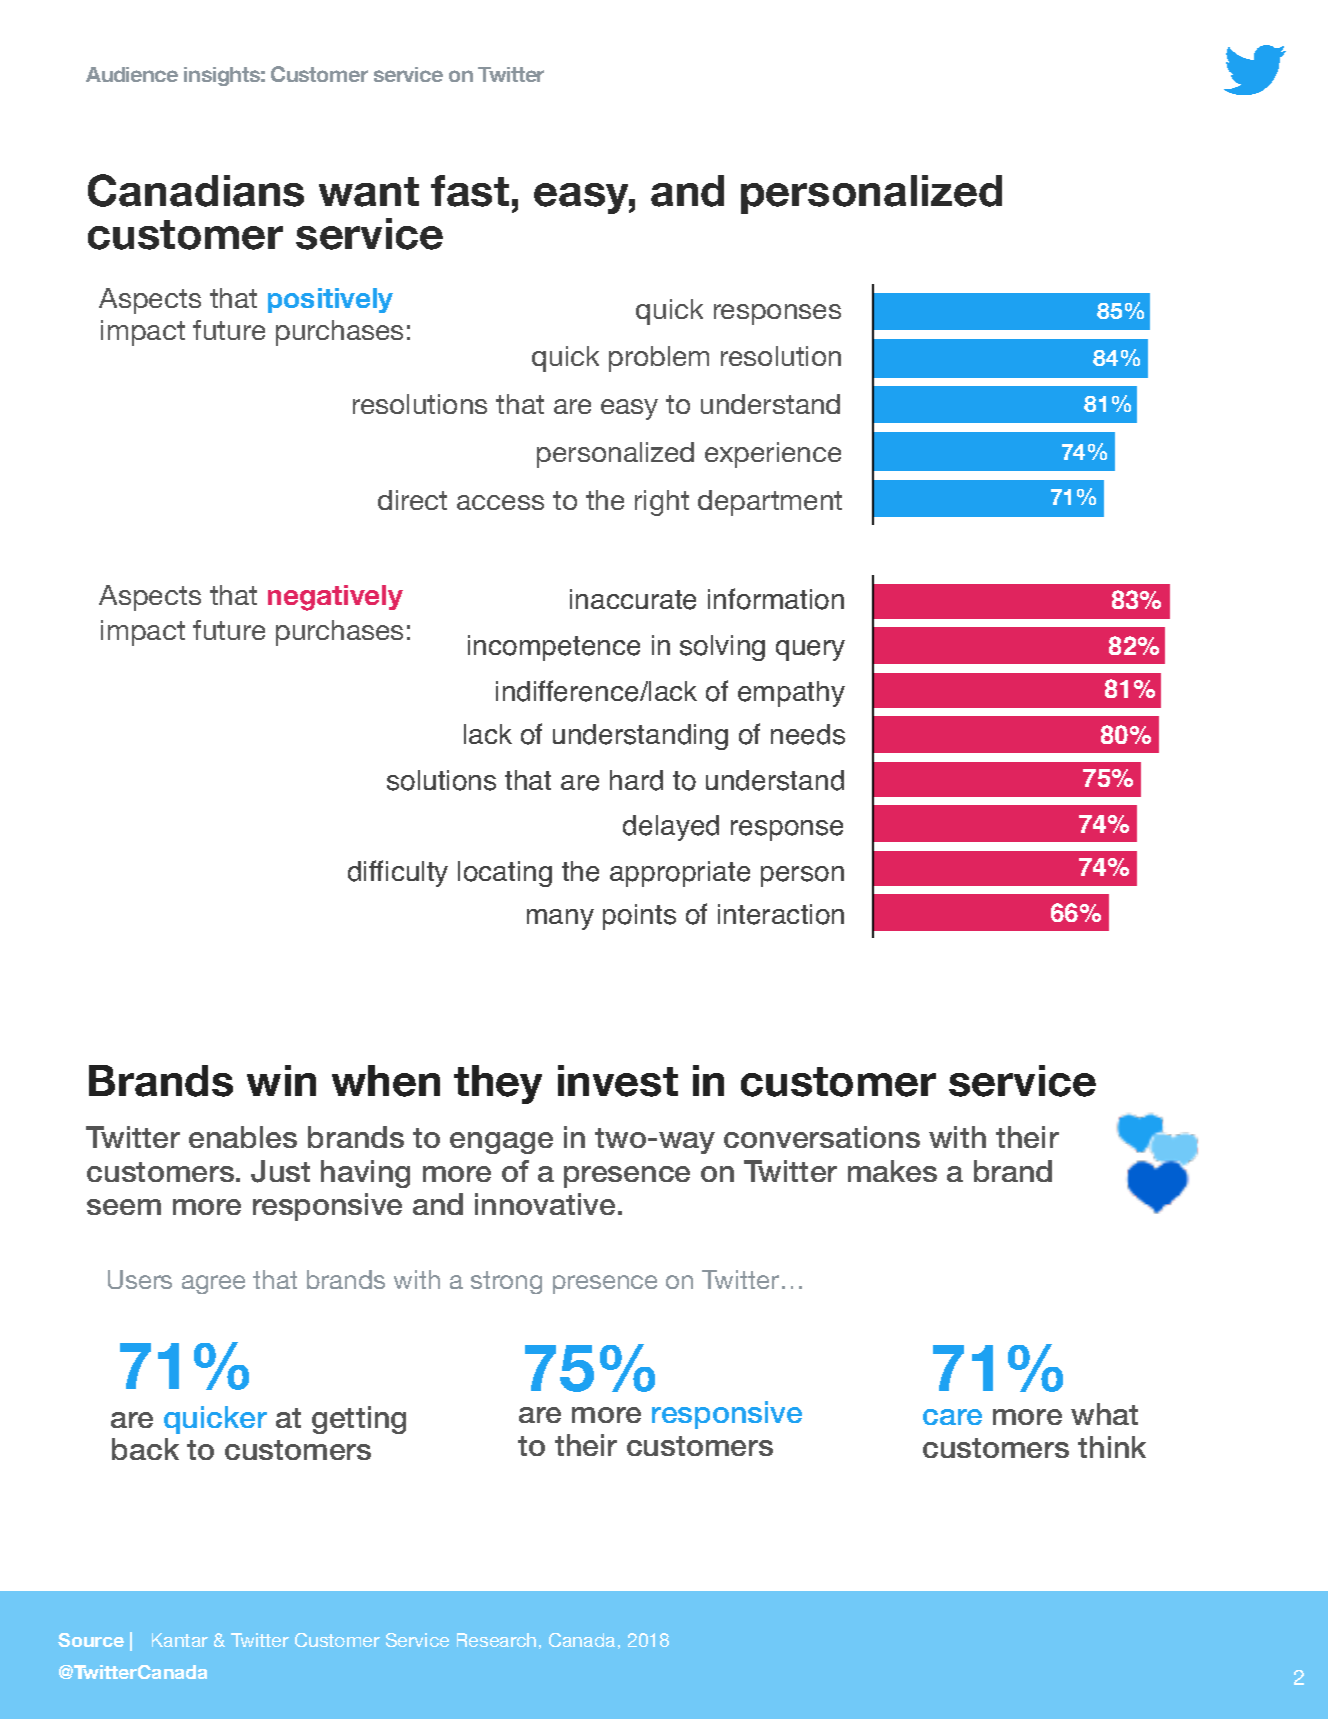 This screenshot has width=1328, height=1719. I want to click on difficulty, so click(398, 873).
